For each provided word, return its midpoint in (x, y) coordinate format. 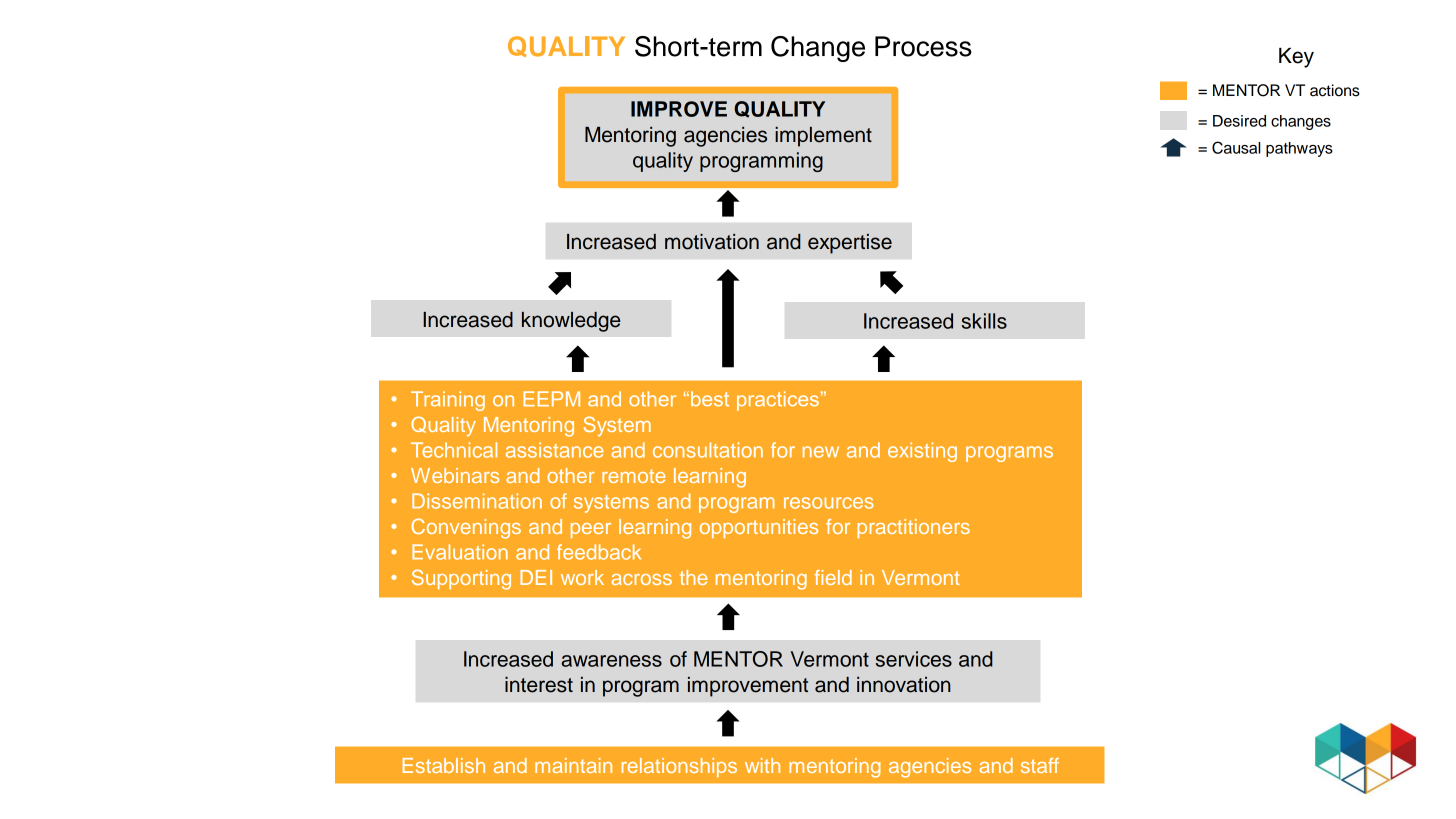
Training (448, 401)
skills (984, 321)
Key (1296, 58)
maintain (573, 765)
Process (923, 46)
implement (823, 137)
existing (922, 452)
